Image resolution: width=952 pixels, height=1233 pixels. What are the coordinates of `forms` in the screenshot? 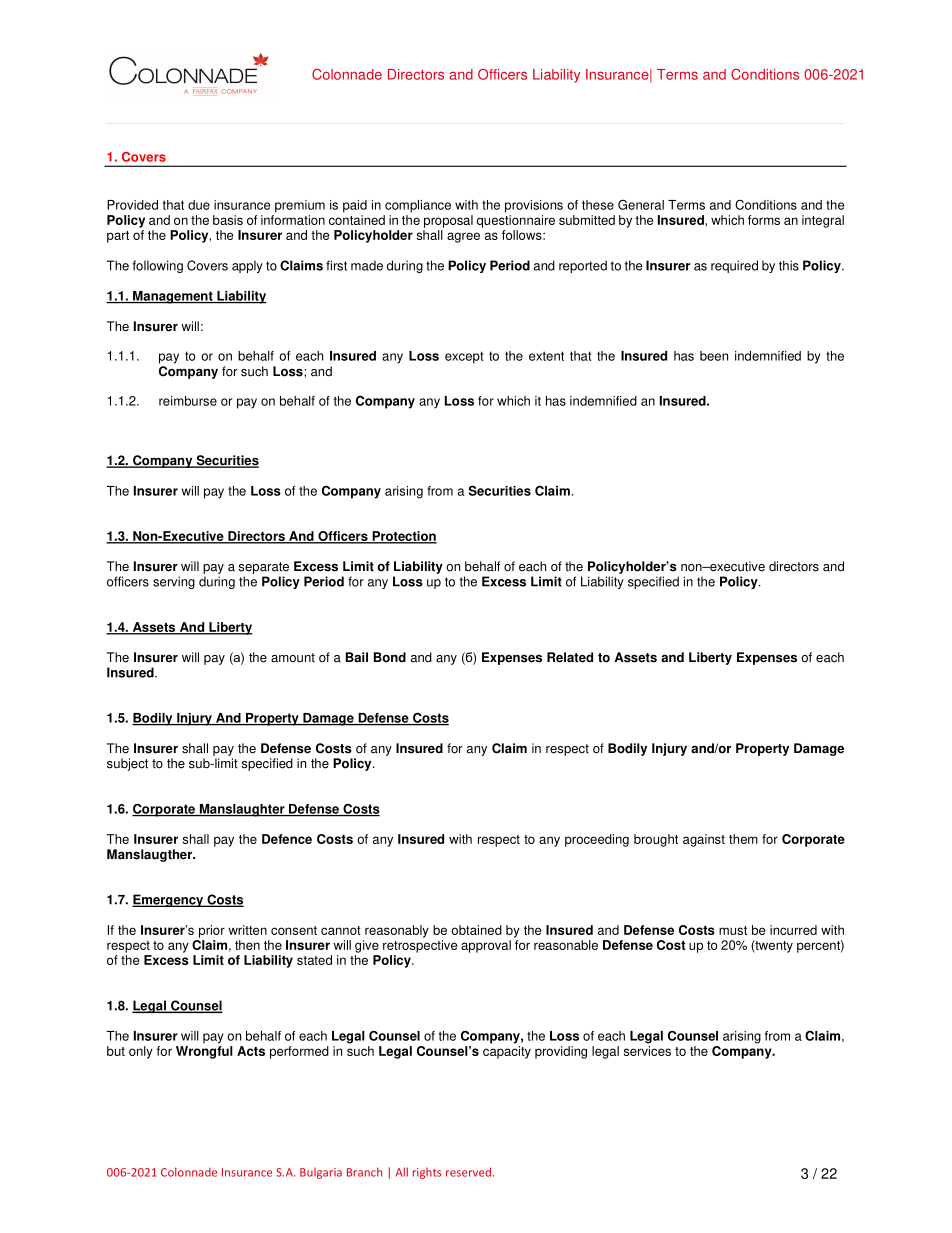 It's located at (764, 220).
